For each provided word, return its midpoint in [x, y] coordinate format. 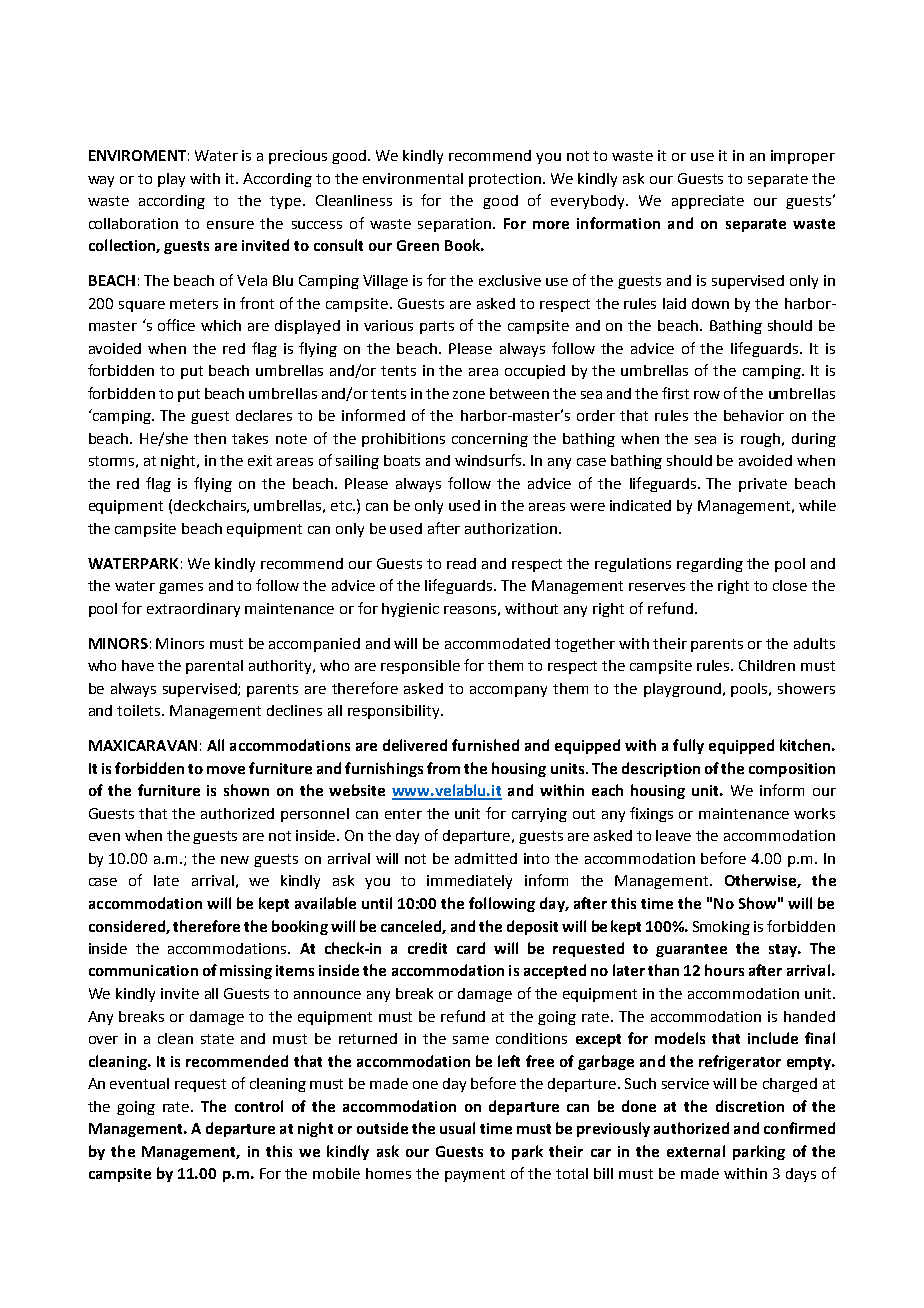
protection [505, 180]
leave [673, 835]
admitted [486, 858]
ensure [230, 225]
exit [260, 460]
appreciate [708, 202]
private [763, 485]
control [259, 1106]
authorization [511, 528]
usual [457, 1128]
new [235, 860]
